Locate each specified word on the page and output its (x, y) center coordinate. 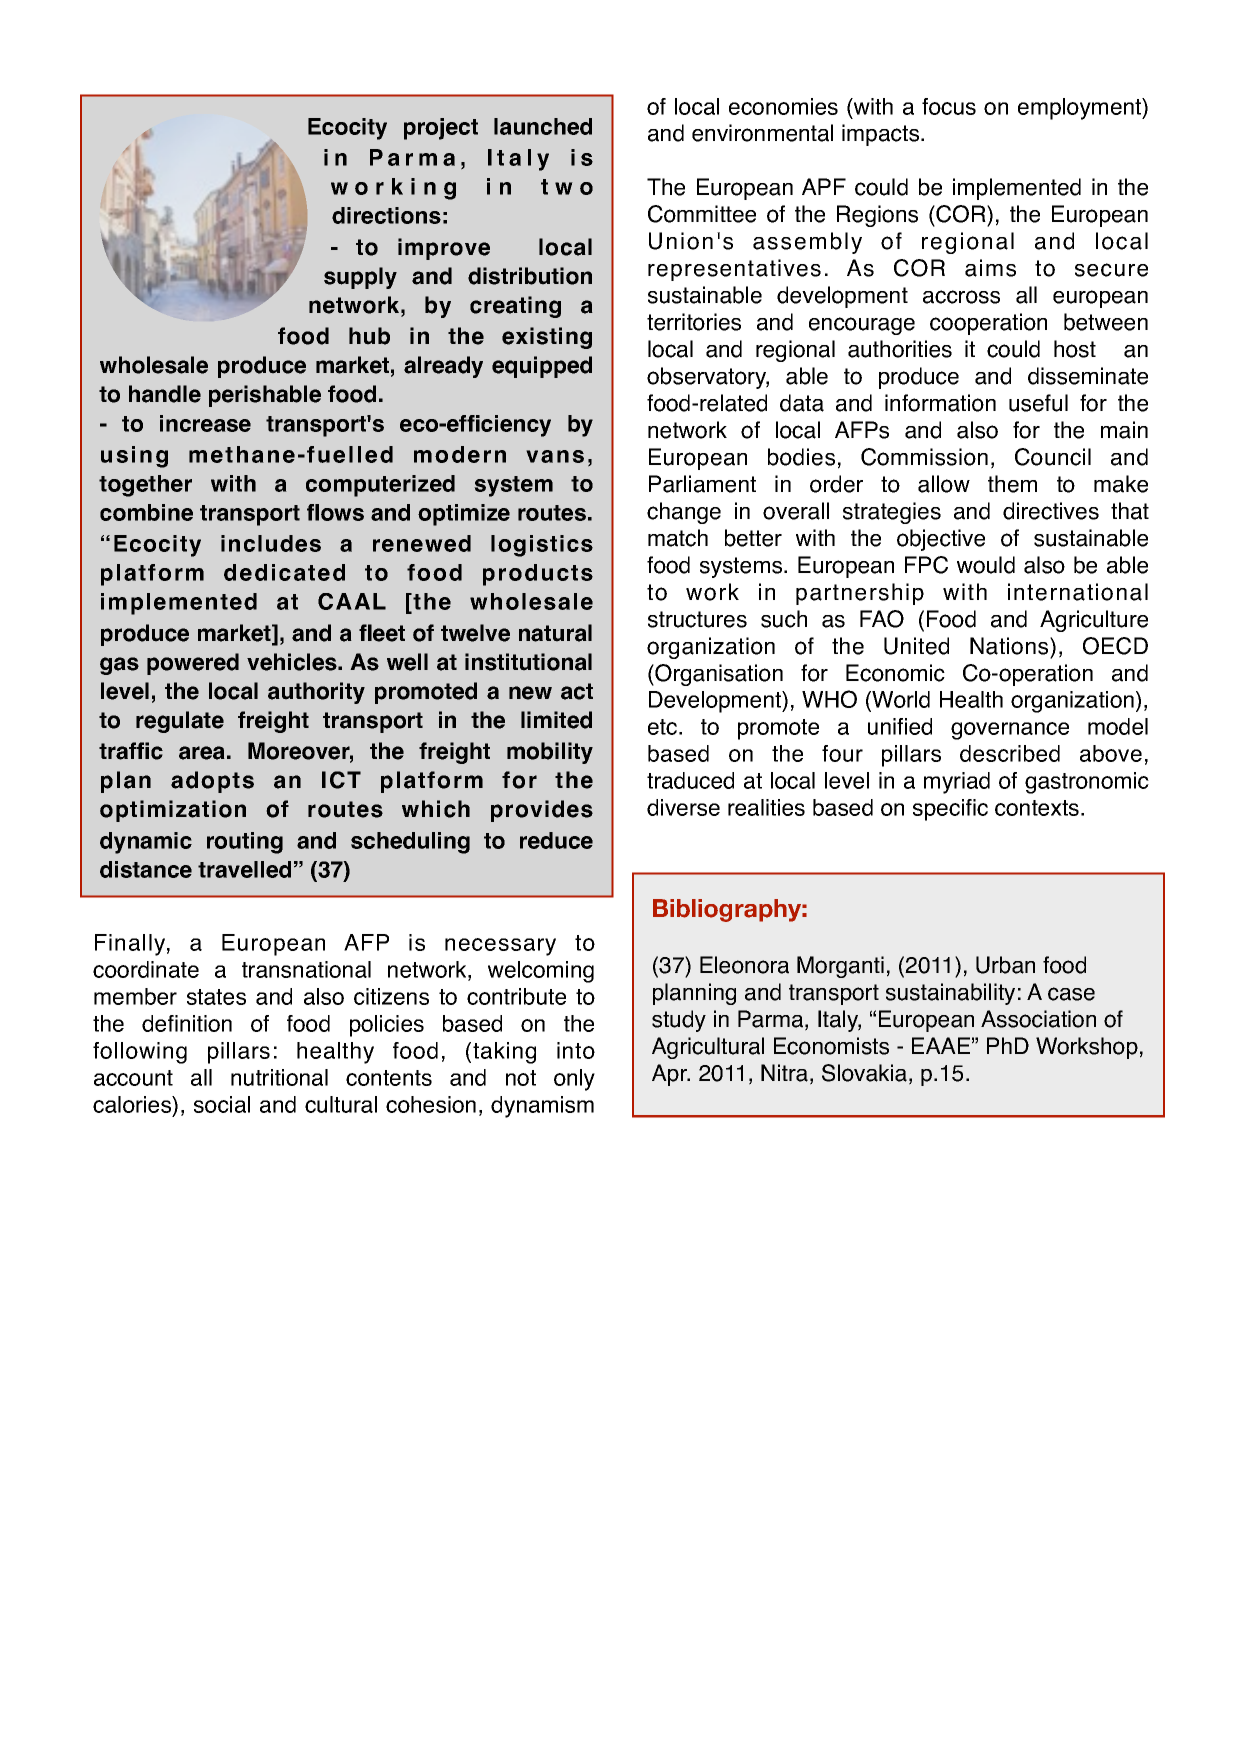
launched (543, 126)
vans (555, 456)
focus (949, 106)
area (202, 753)
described (1010, 753)
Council (1053, 457)
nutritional (279, 1077)
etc (664, 727)
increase (205, 423)
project (441, 129)
